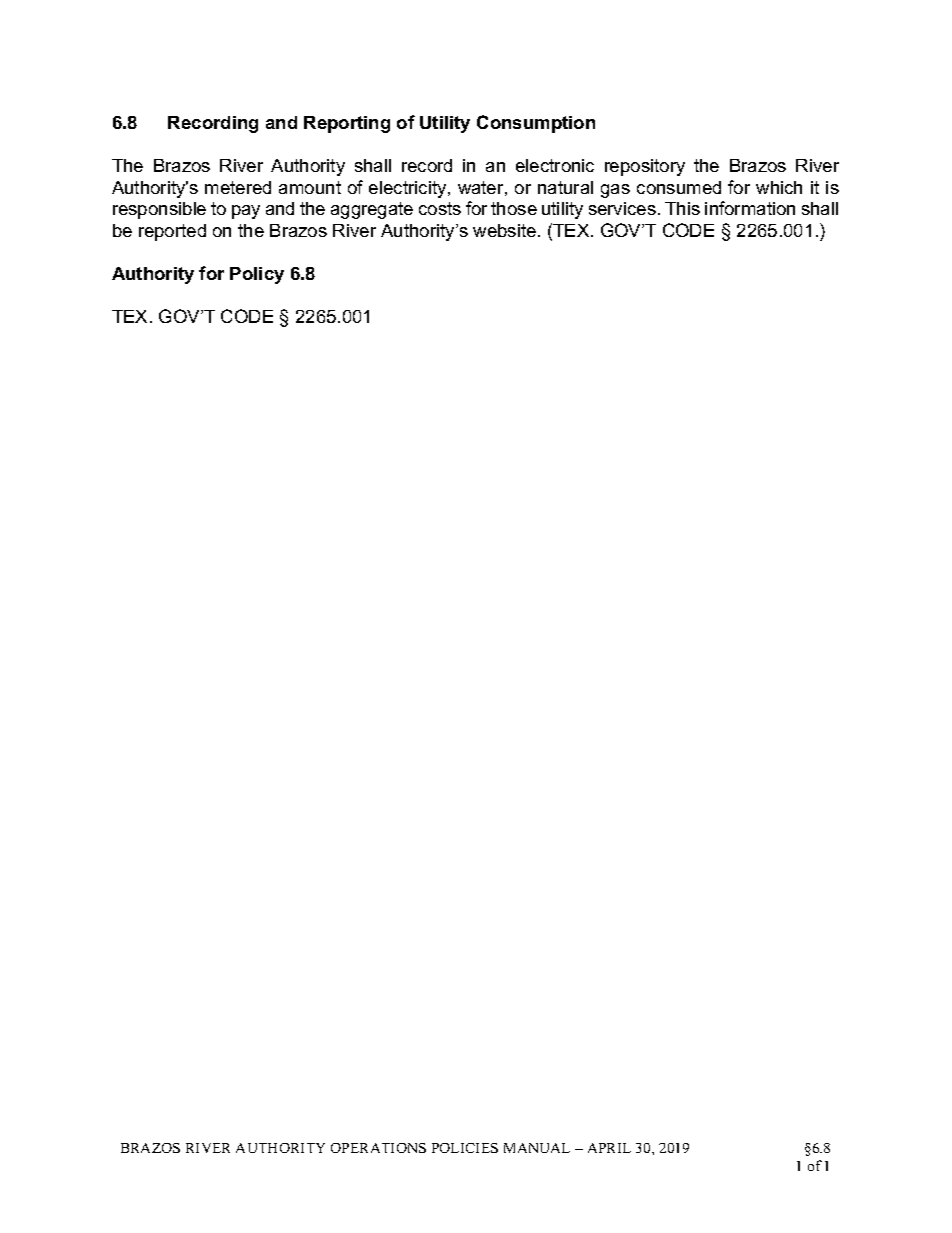 This image has width=952, height=1233. Describe the element at coordinates (679, 187) in the image. I see `consumed` at that location.
